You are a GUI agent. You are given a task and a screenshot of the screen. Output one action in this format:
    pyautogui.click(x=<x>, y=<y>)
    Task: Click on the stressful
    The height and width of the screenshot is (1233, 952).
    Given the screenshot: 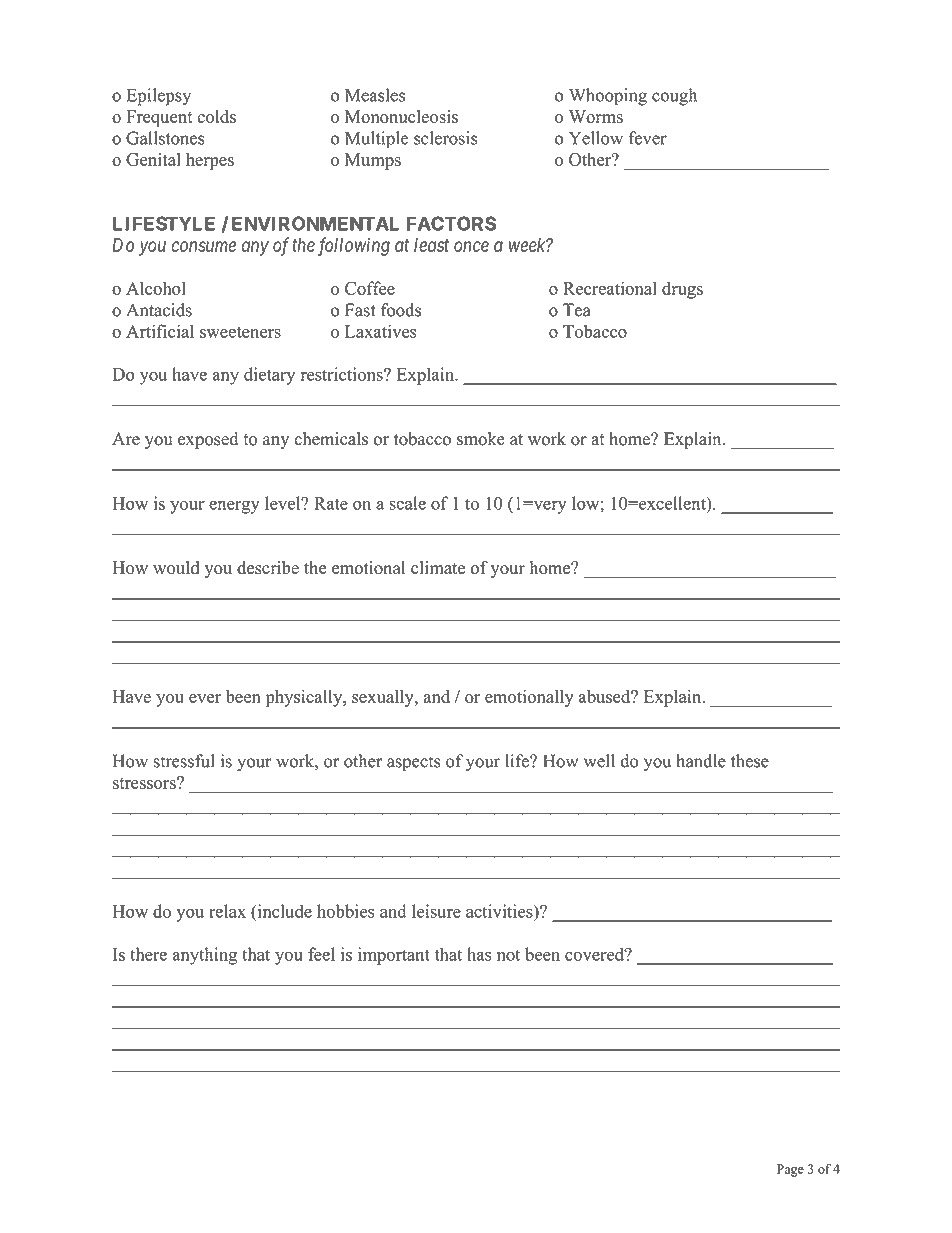 What is the action you would take?
    pyautogui.click(x=184, y=761)
